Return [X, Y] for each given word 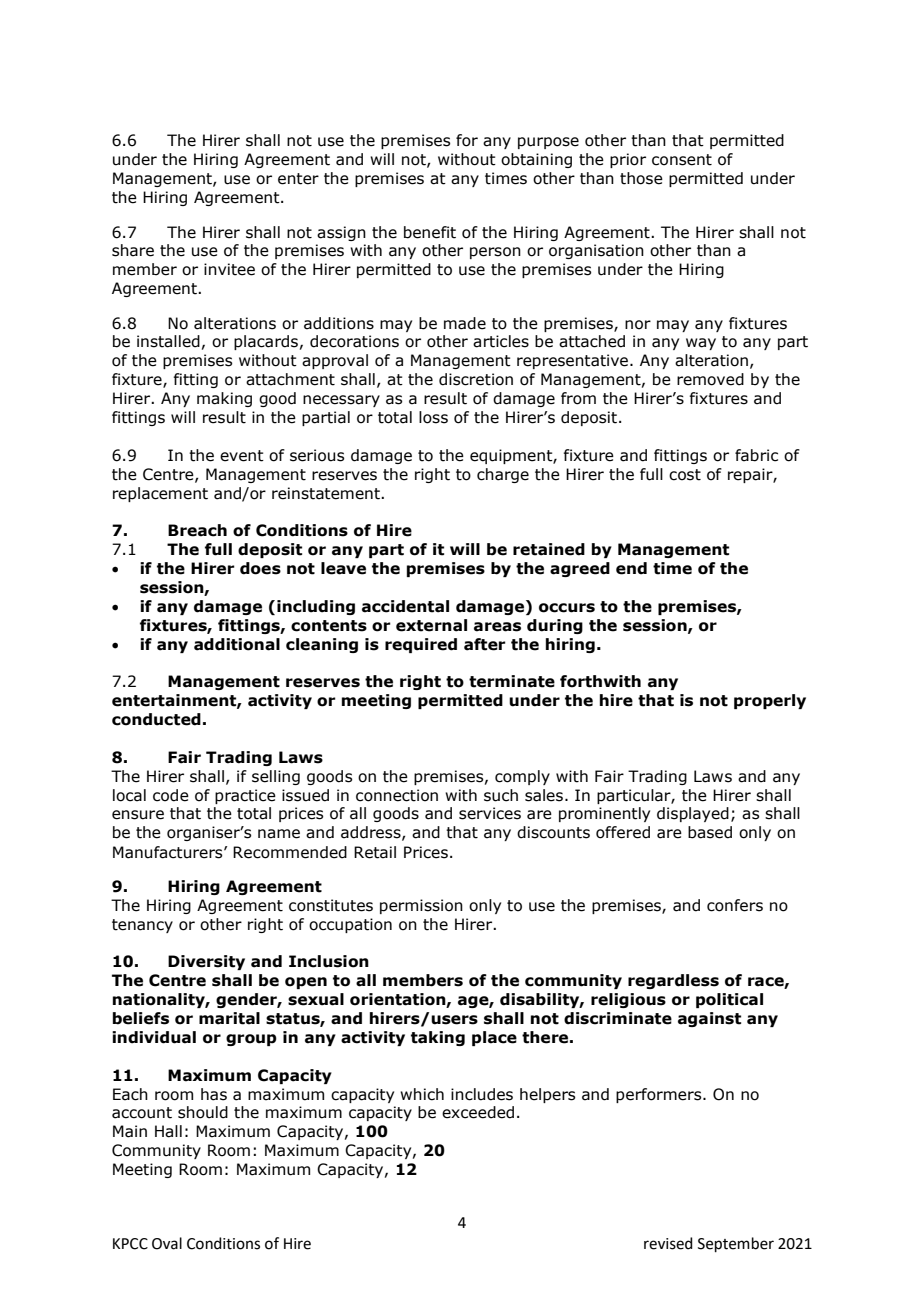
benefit [430, 232]
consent [682, 160]
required [421, 645]
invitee [229, 269]
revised [668, 1243]
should [203, 1112]
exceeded [478, 1112]
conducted [156, 719]
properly [770, 701]
